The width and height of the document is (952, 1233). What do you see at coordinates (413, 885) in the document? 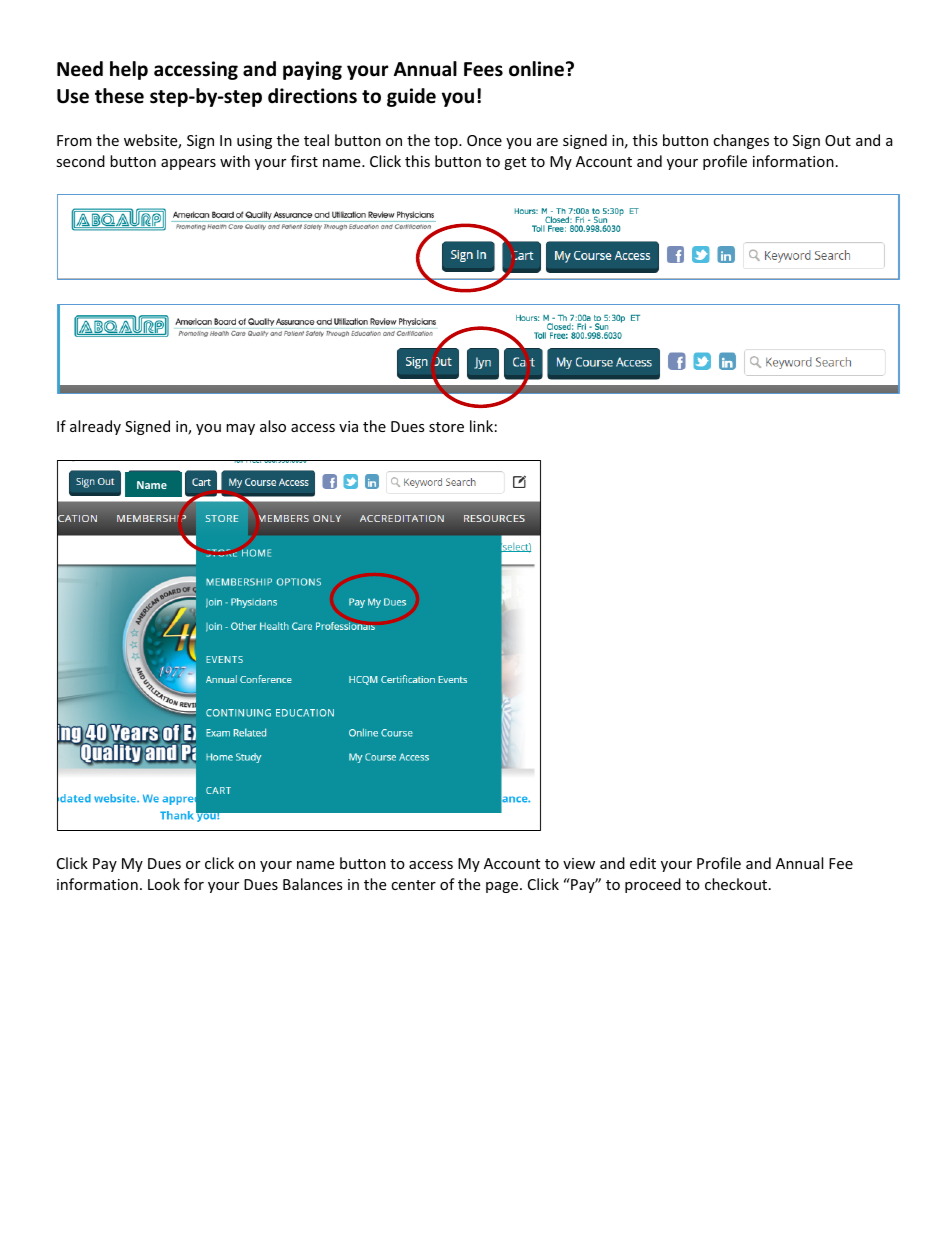
I see `center` at bounding box center [413, 885].
